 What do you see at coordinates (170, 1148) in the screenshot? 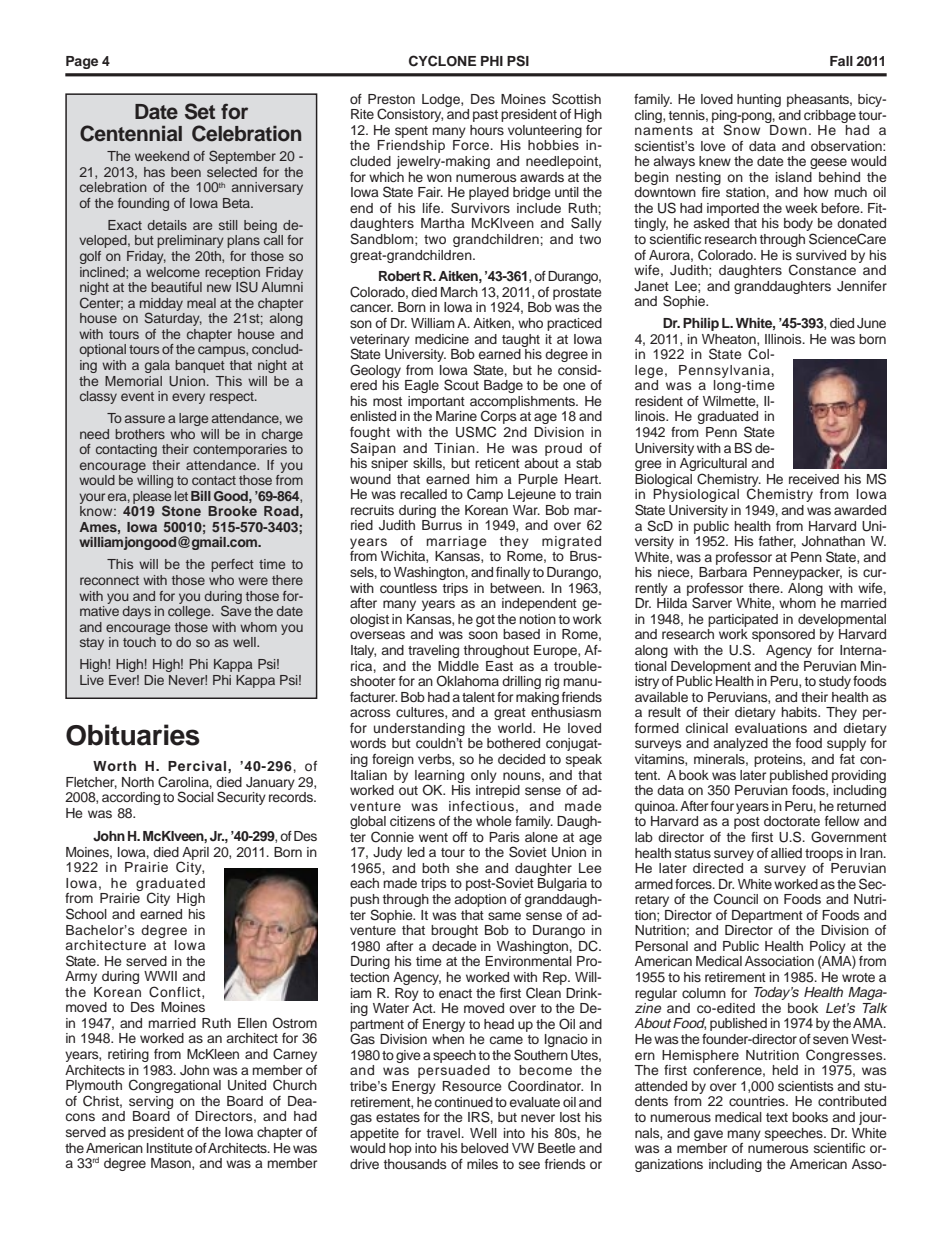
I see `Institute` at bounding box center [170, 1148].
